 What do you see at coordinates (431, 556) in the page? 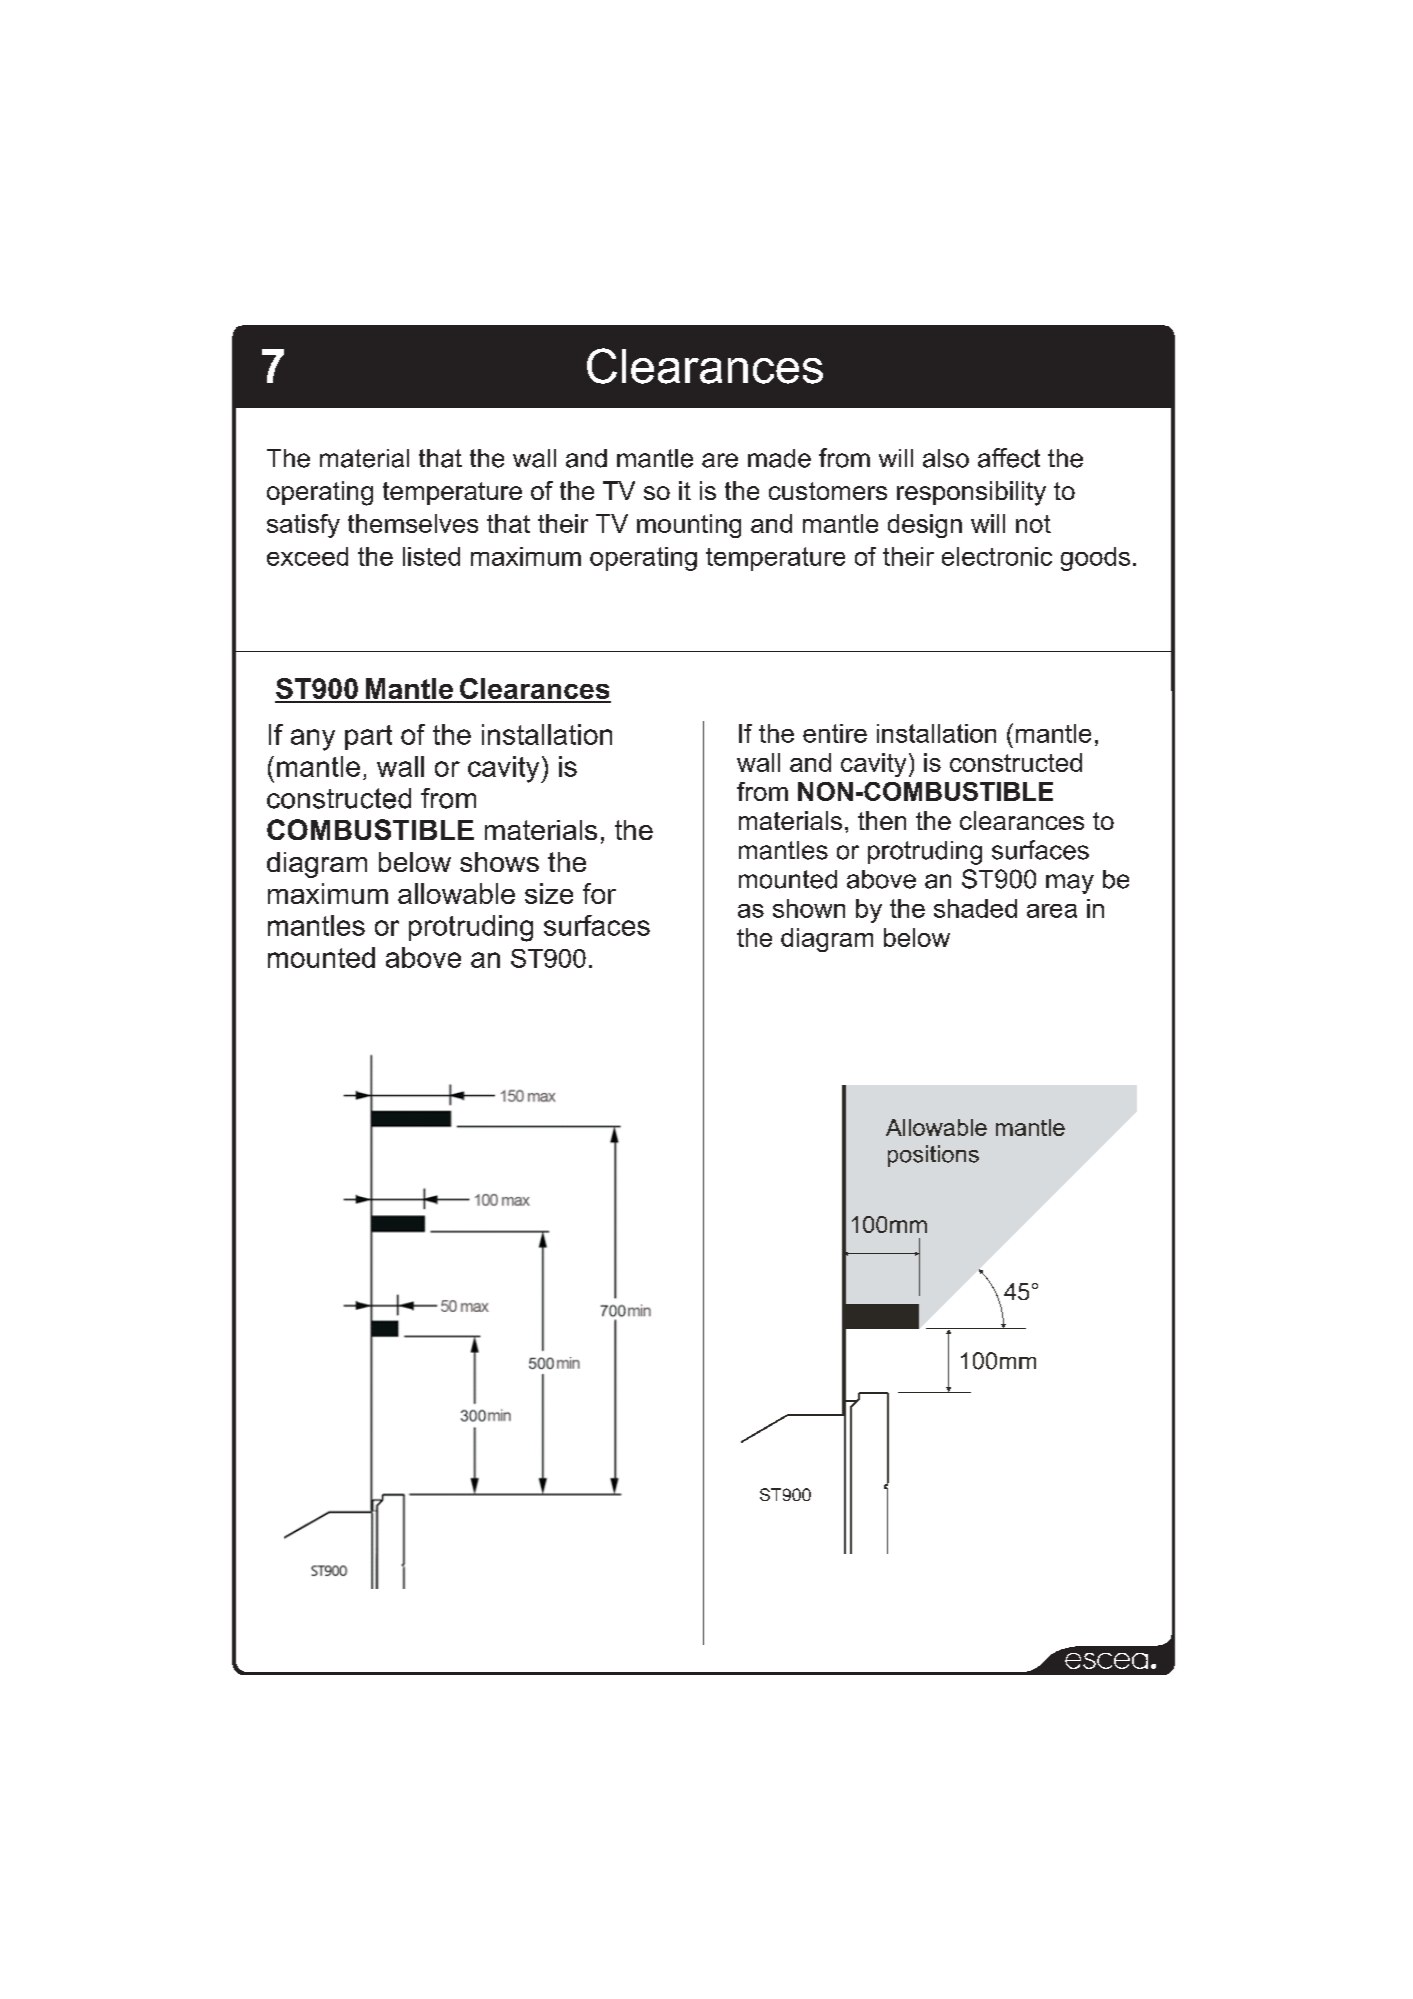
I see `listed` at bounding box center [431, 556].
